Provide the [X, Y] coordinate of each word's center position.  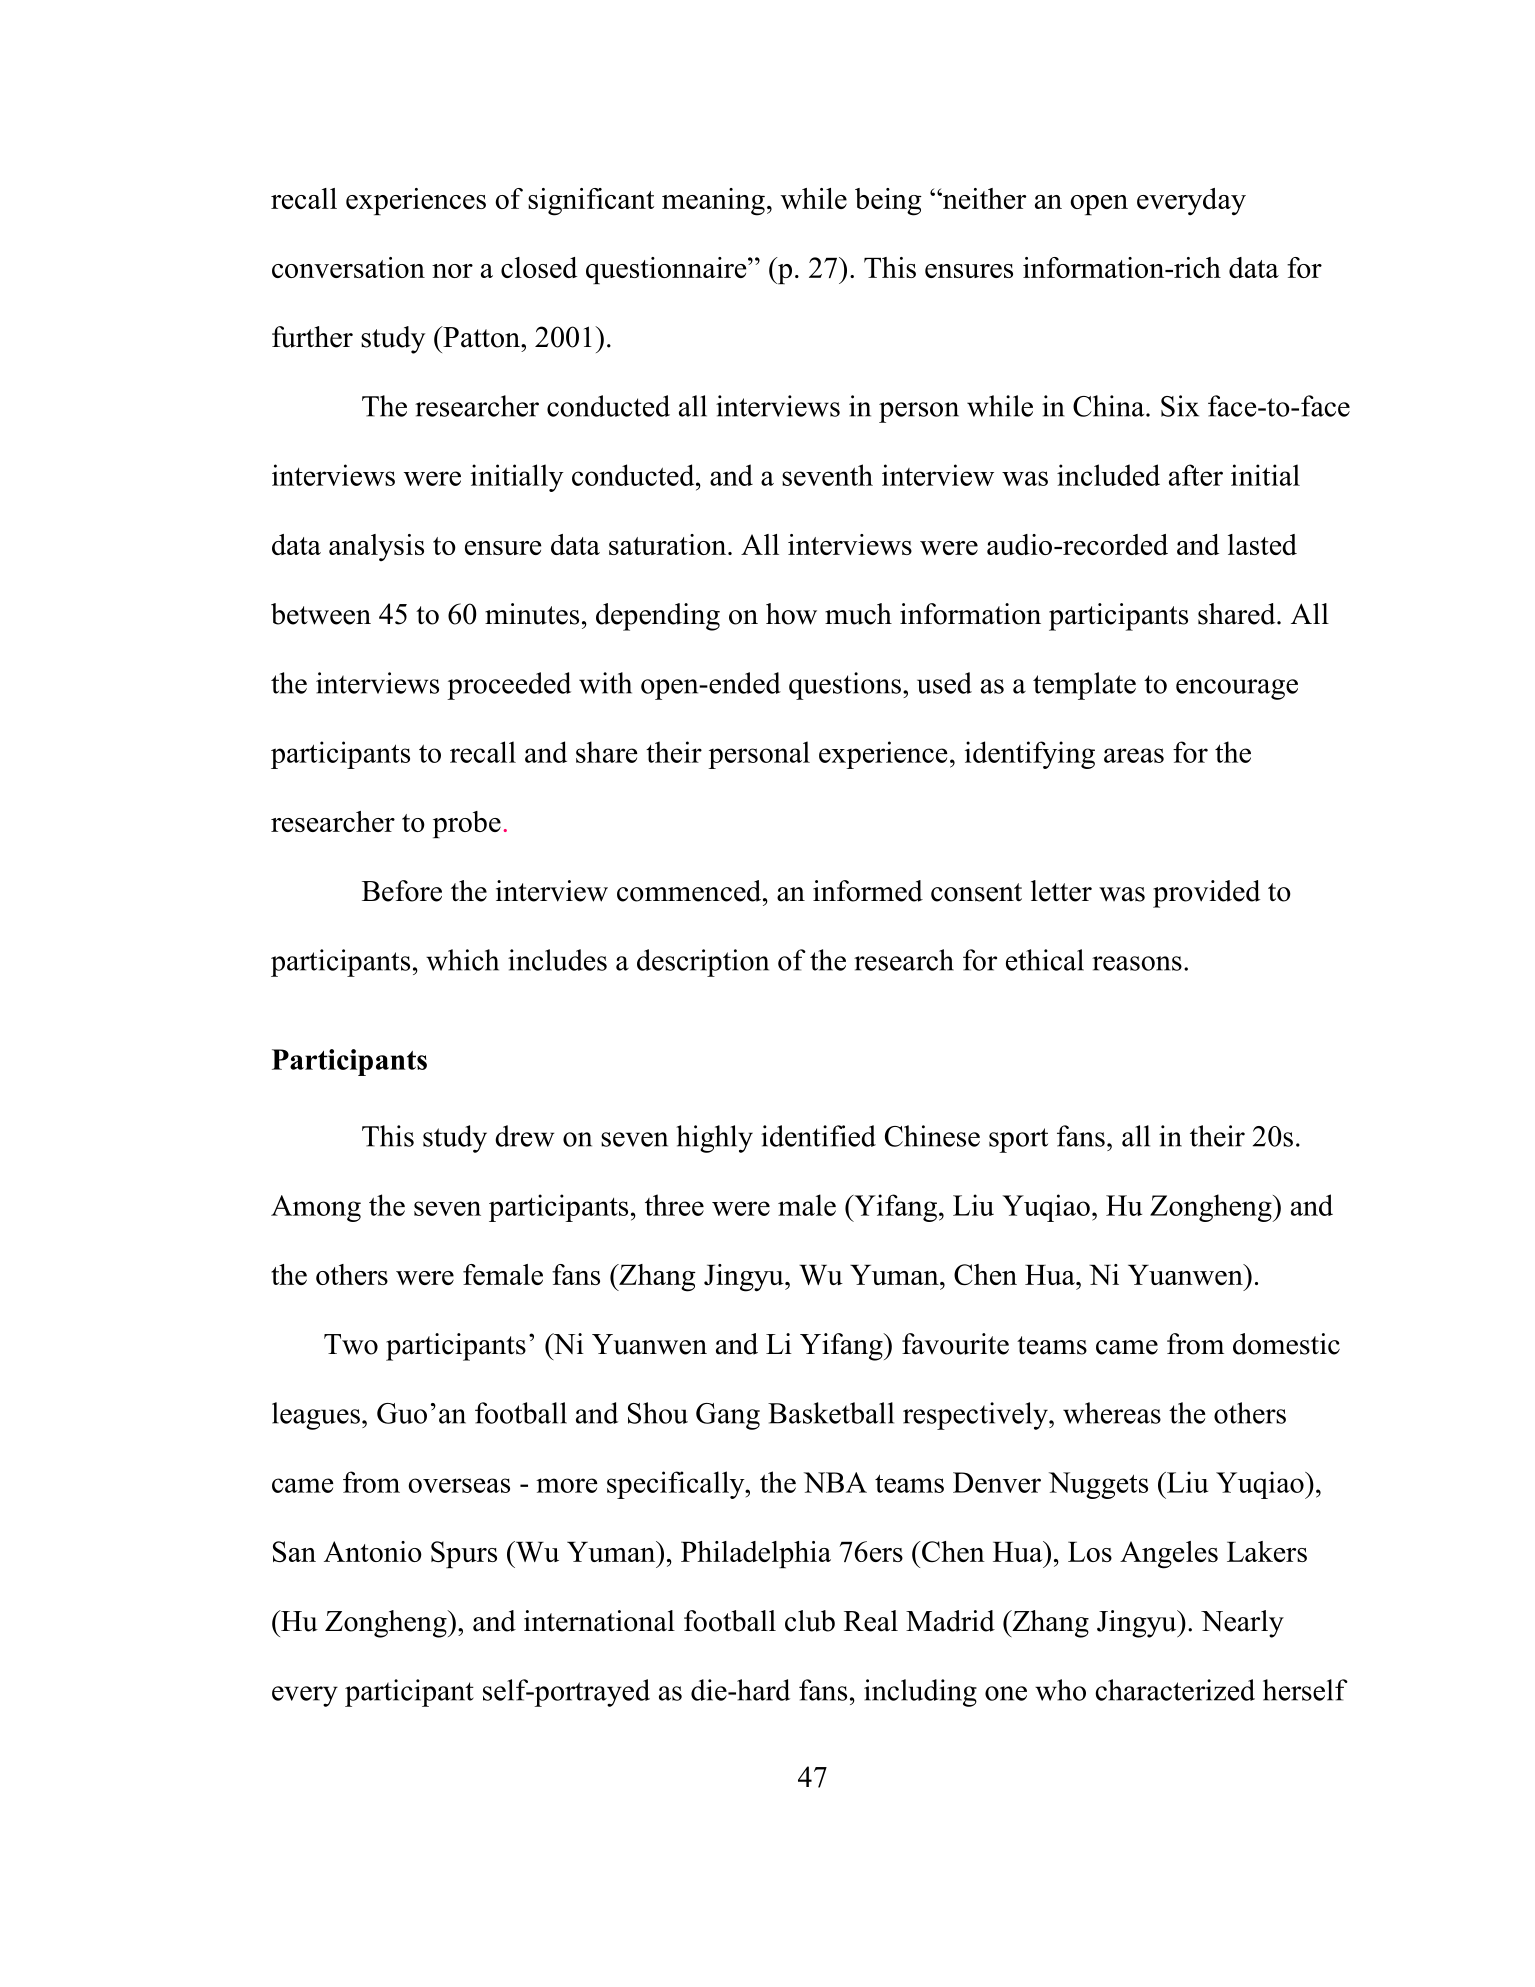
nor [452, 271]
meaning [713, 202]
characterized [1175, 1690]
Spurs [464, 1554]
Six [1180, 406]
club [810, 1621]
